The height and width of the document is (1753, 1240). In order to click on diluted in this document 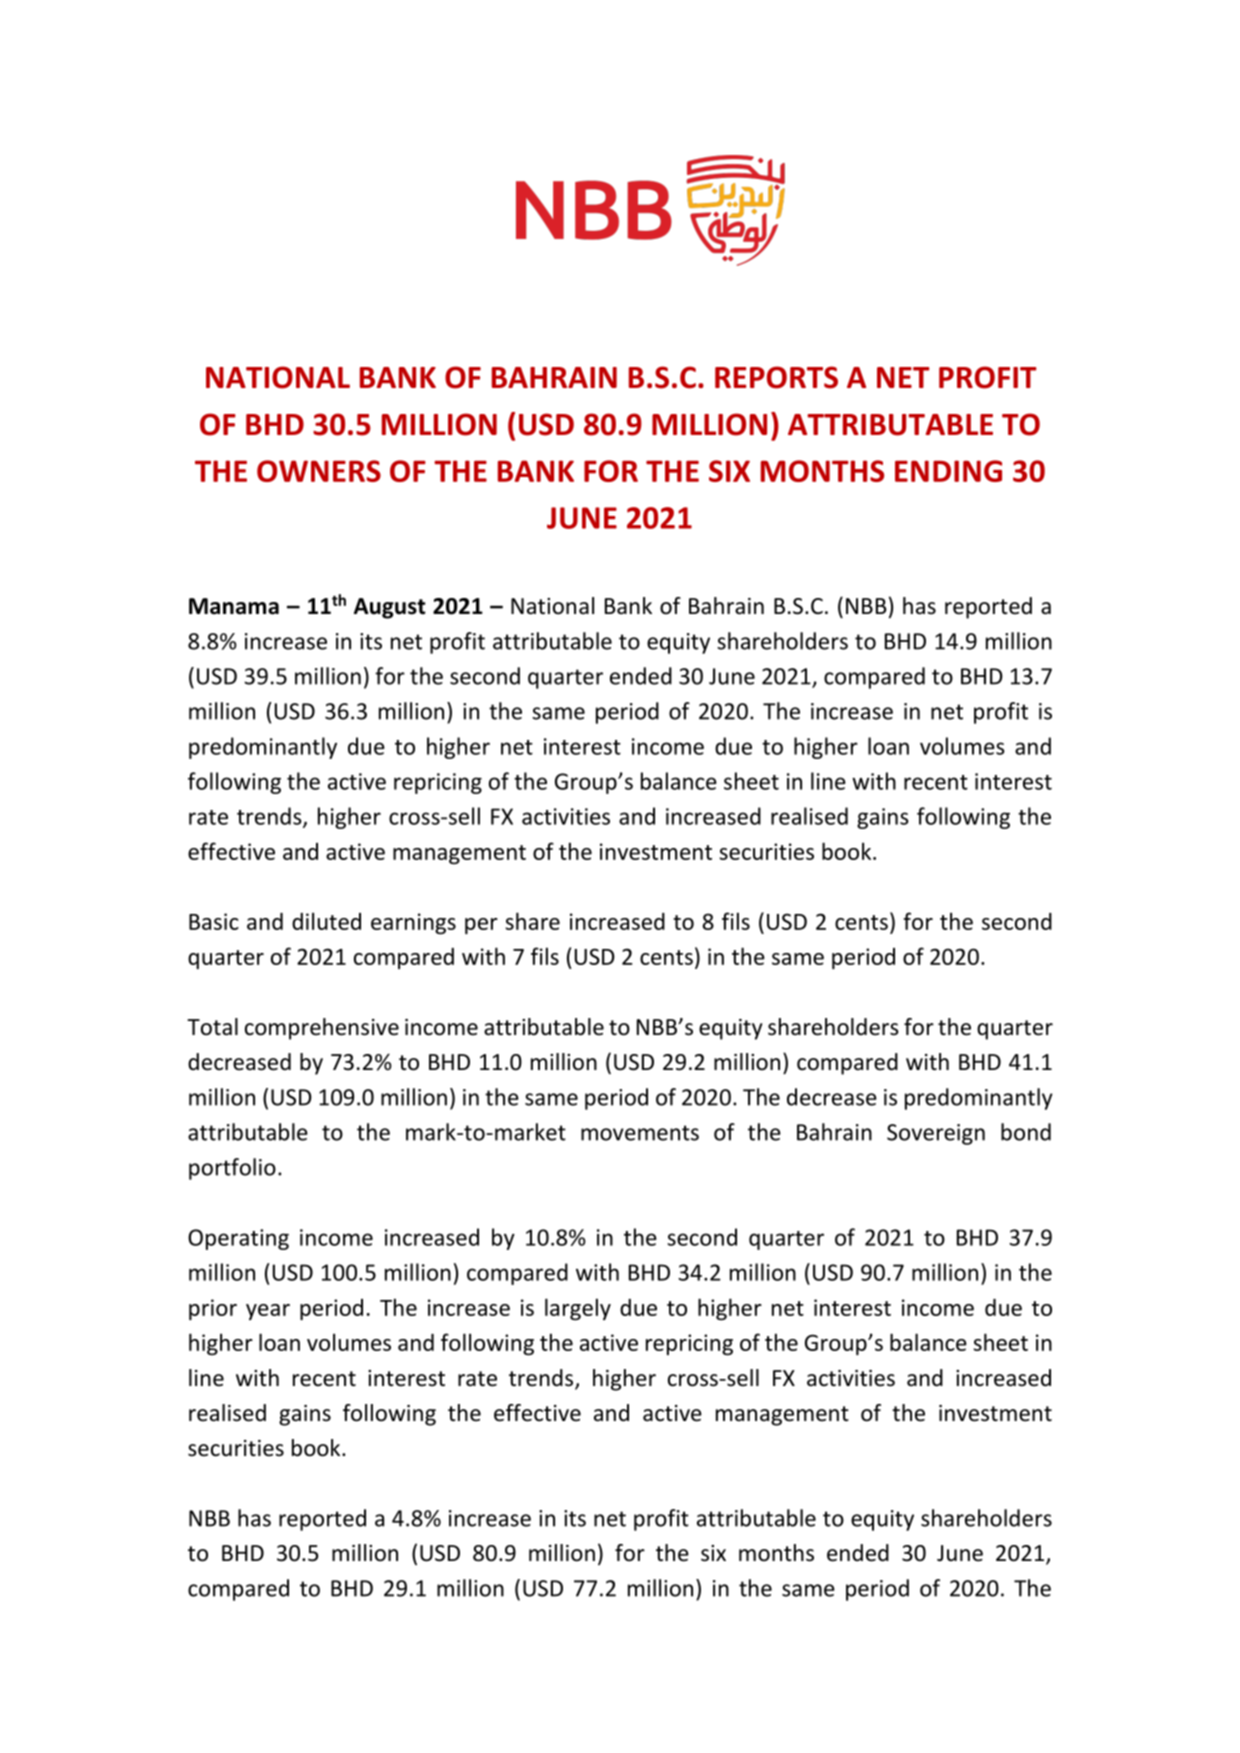, I will do `click(326, 921)`.
